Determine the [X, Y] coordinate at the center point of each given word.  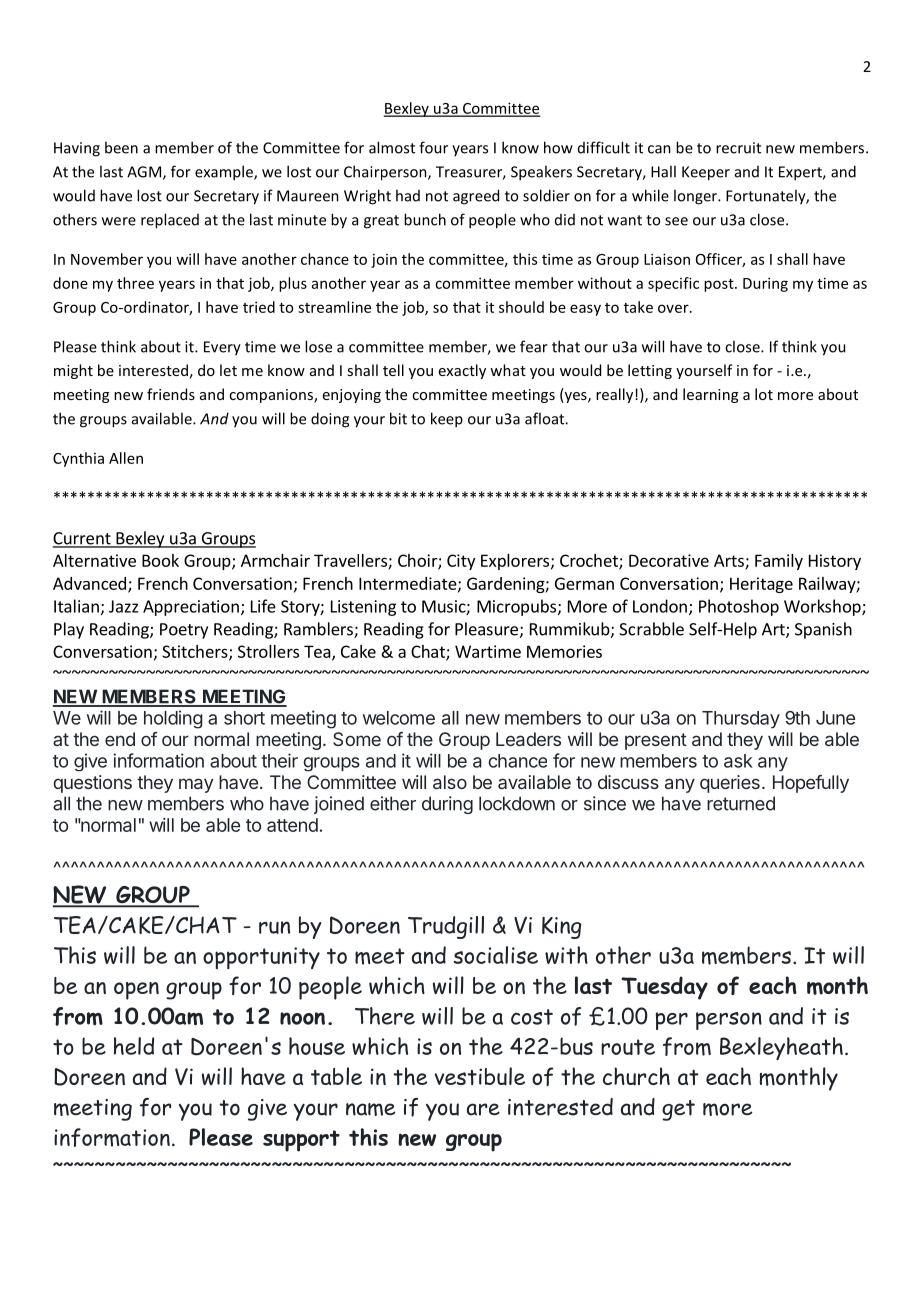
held [134, 1046]
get [678, 1110]
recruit [738, 148]
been [121, 147]
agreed [476, 197]
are [483, 1109]
